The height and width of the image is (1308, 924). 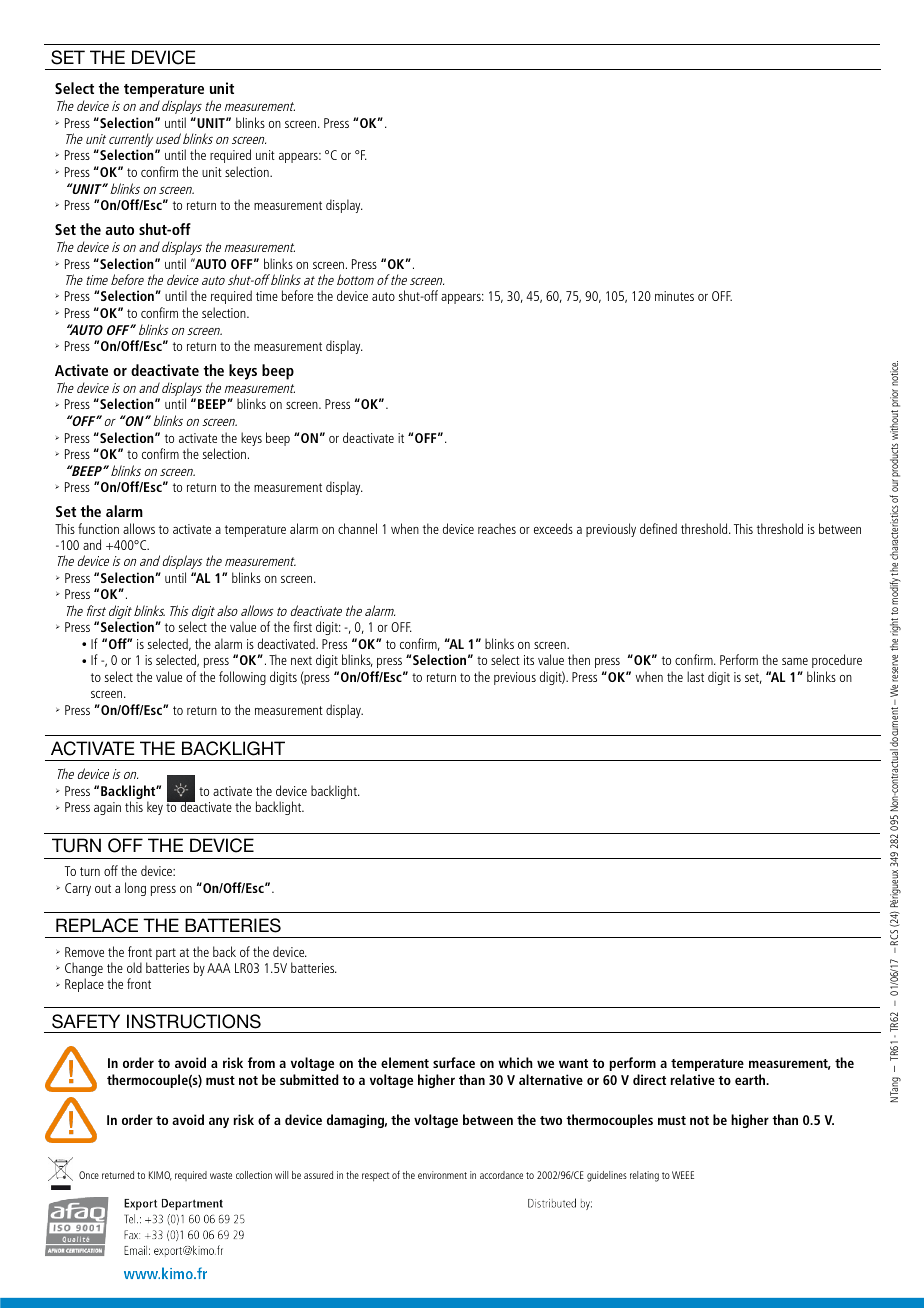 I want to click on following, so click(x=242, y=678).
